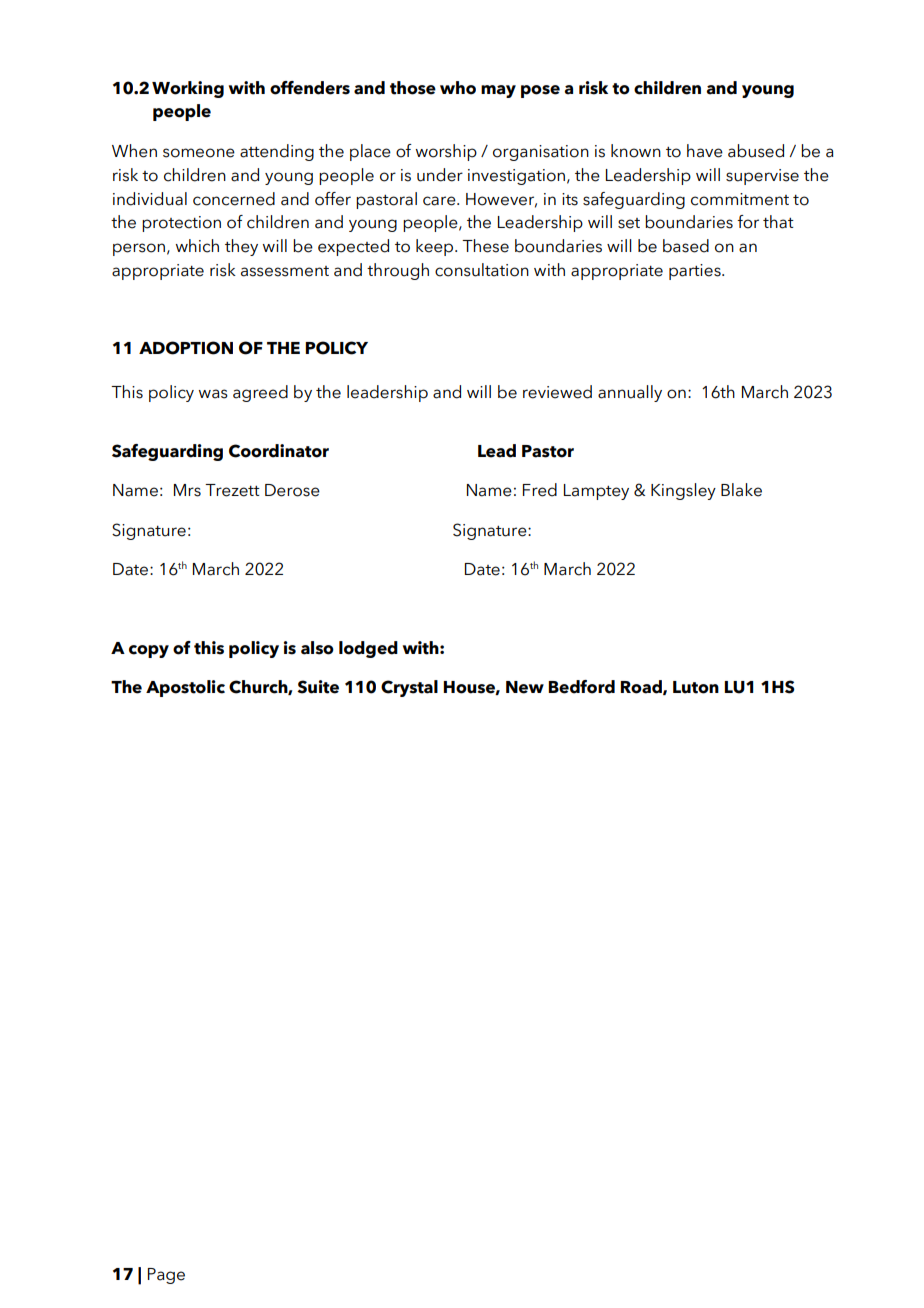  Describe the element at coordinates (166, 1276) in the image. I see `Page` at that location.
